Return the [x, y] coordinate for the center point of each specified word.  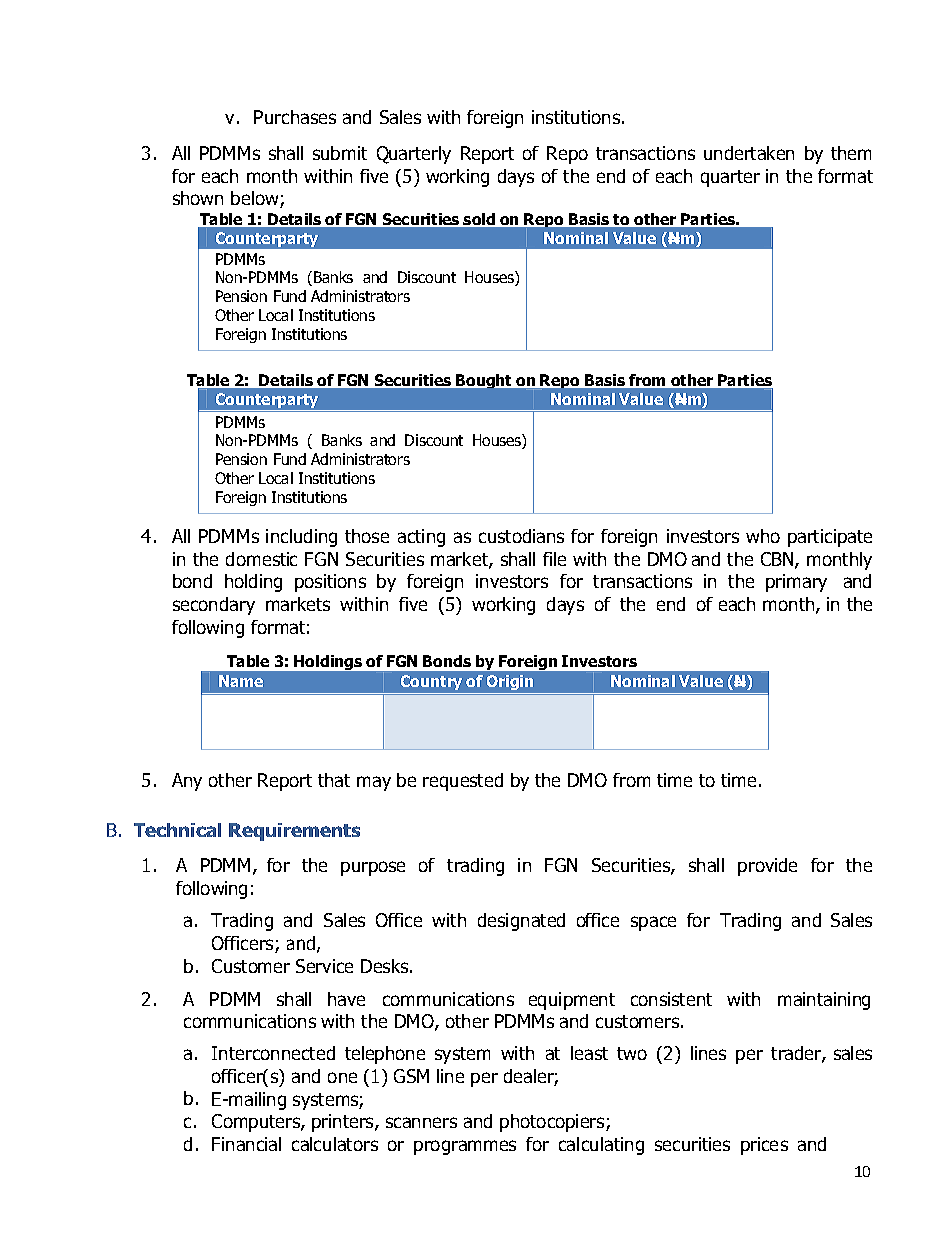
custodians [521, 536]
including [301, 538]
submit [340, 153]
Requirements [294, 832]
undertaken [749, 153]
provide [767, 867]
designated [521, 922]
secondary [214, 606]
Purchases [295, 117]
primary [796, 583]
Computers [257, 1123]
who [763, 536]
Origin [510, 682]
